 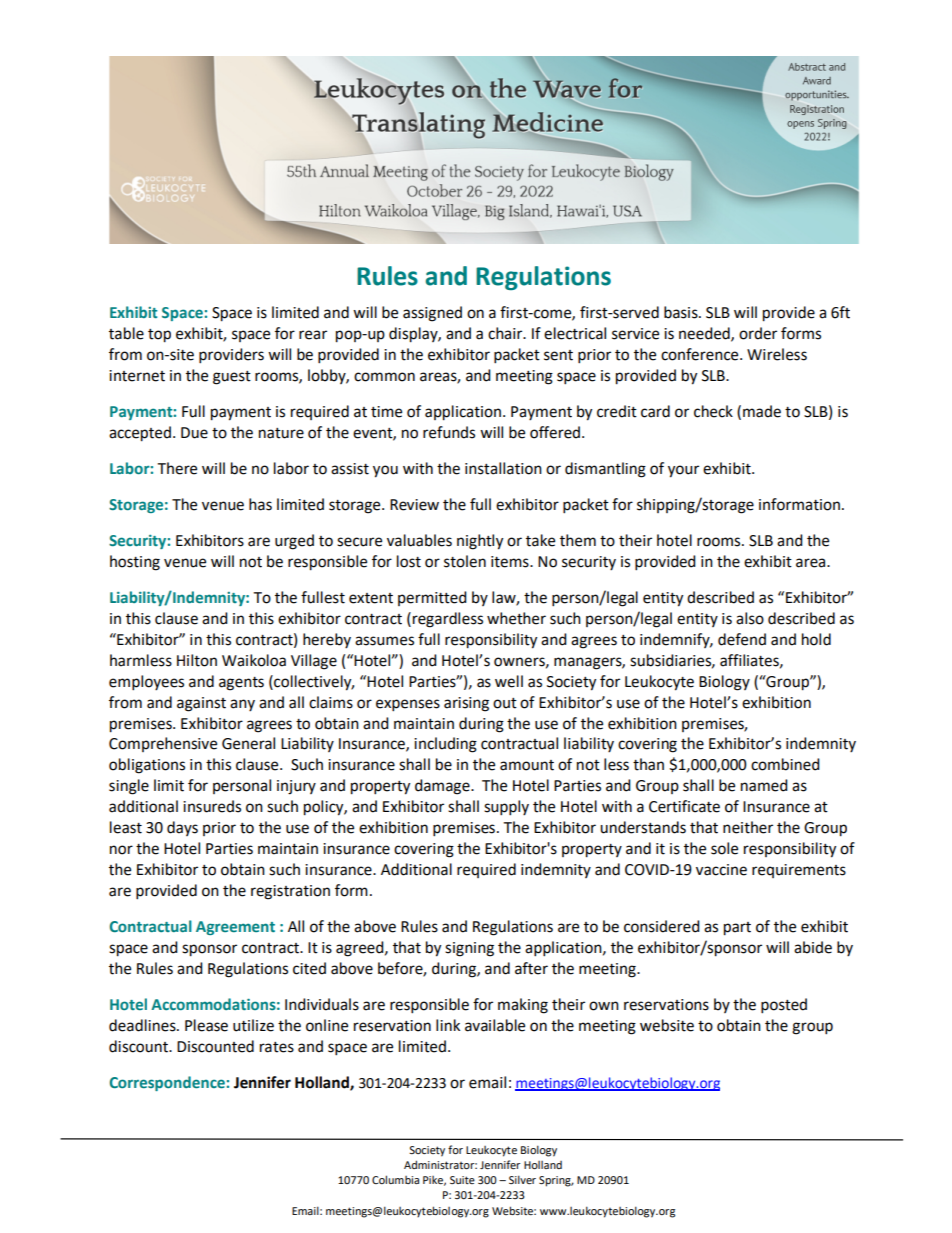 I want to click on signing, so click(x=469, y=949).
